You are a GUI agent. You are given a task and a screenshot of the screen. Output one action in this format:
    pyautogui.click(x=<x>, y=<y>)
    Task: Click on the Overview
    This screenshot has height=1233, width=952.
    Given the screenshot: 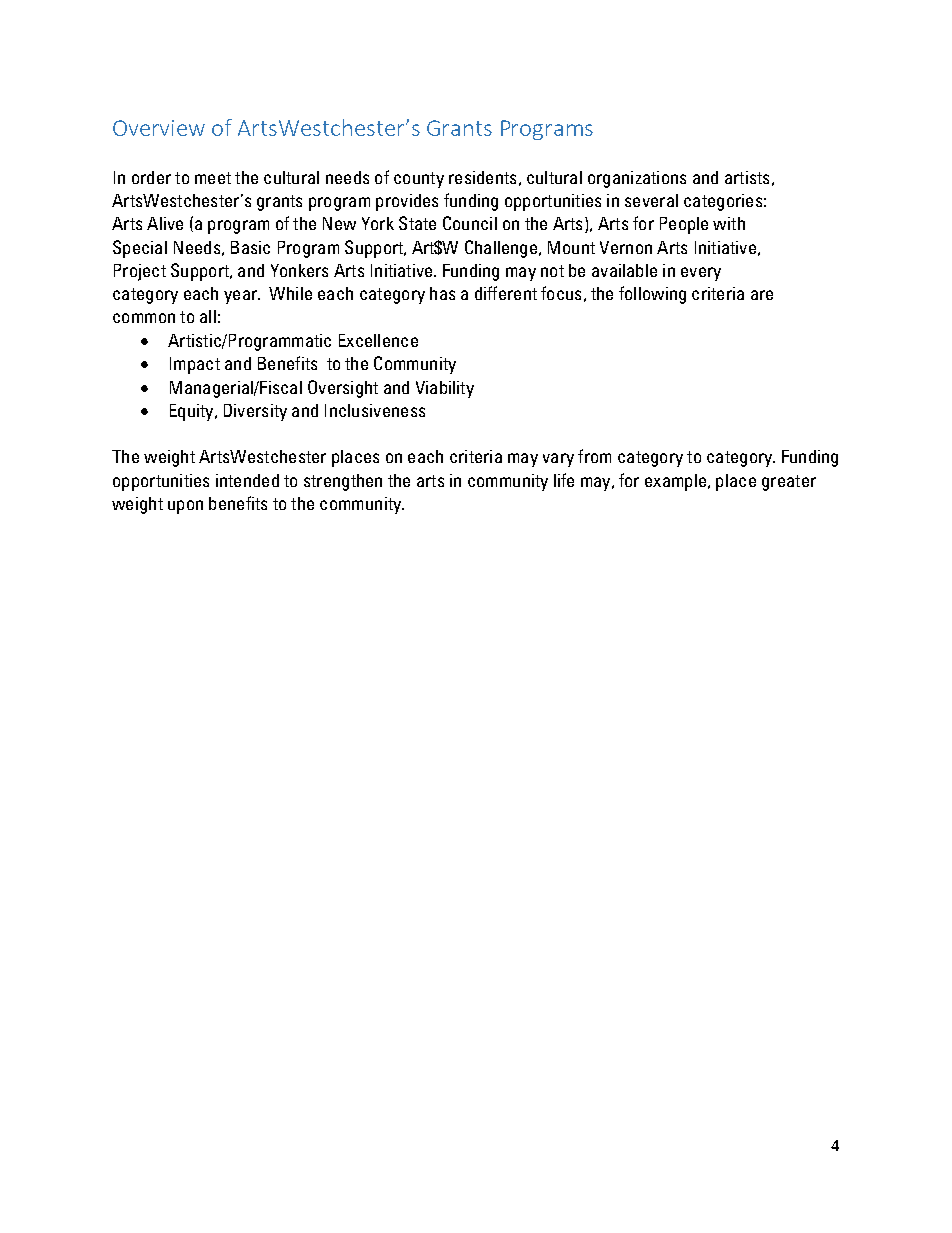 What is the action you would take?
    pyautogui.click(x=159, y=128)
